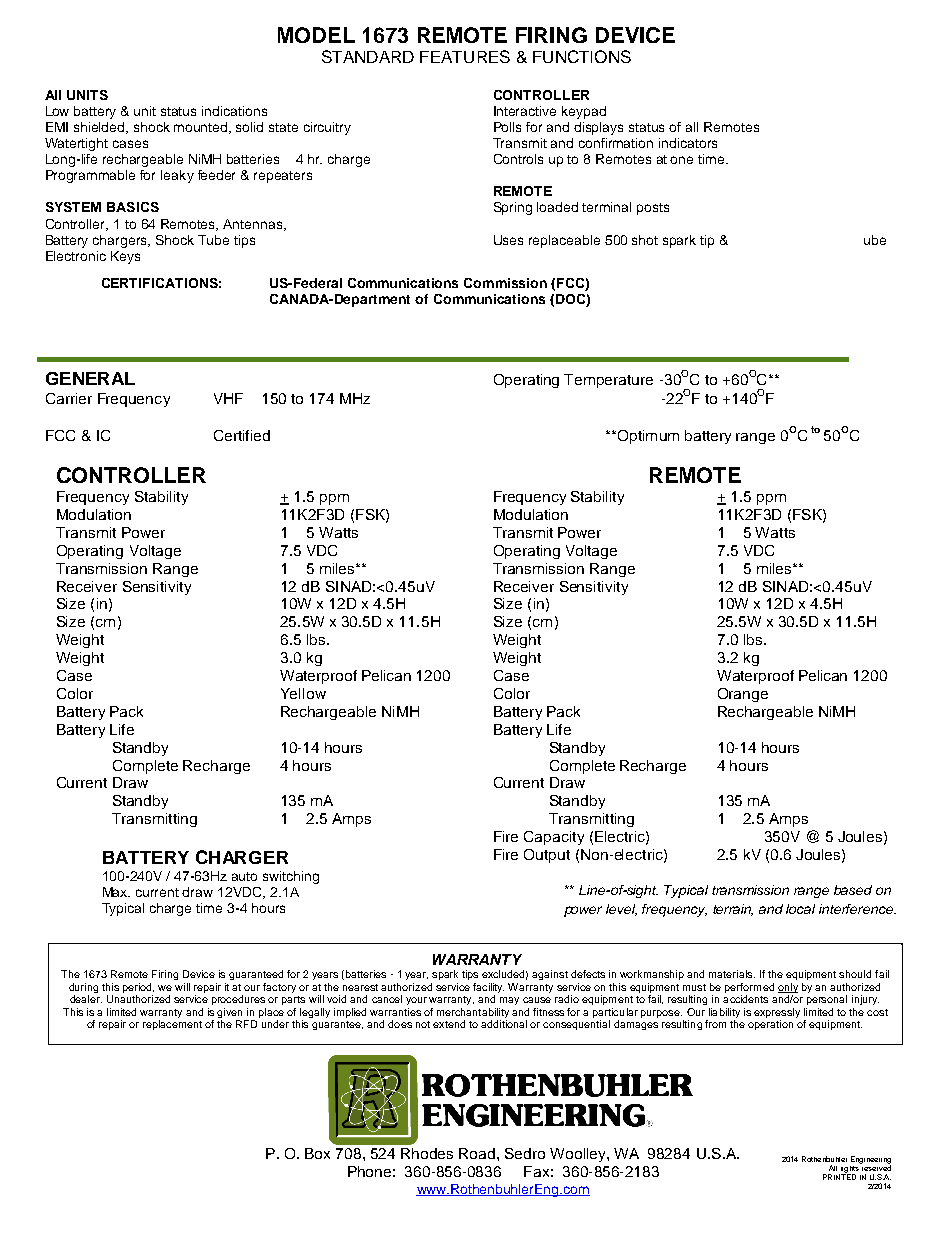 This screenshot has height=1233, width=952. What do you see at coordinates (116, 892) in the screenshot?
I see `Max` at bounding box center [116, 892].
